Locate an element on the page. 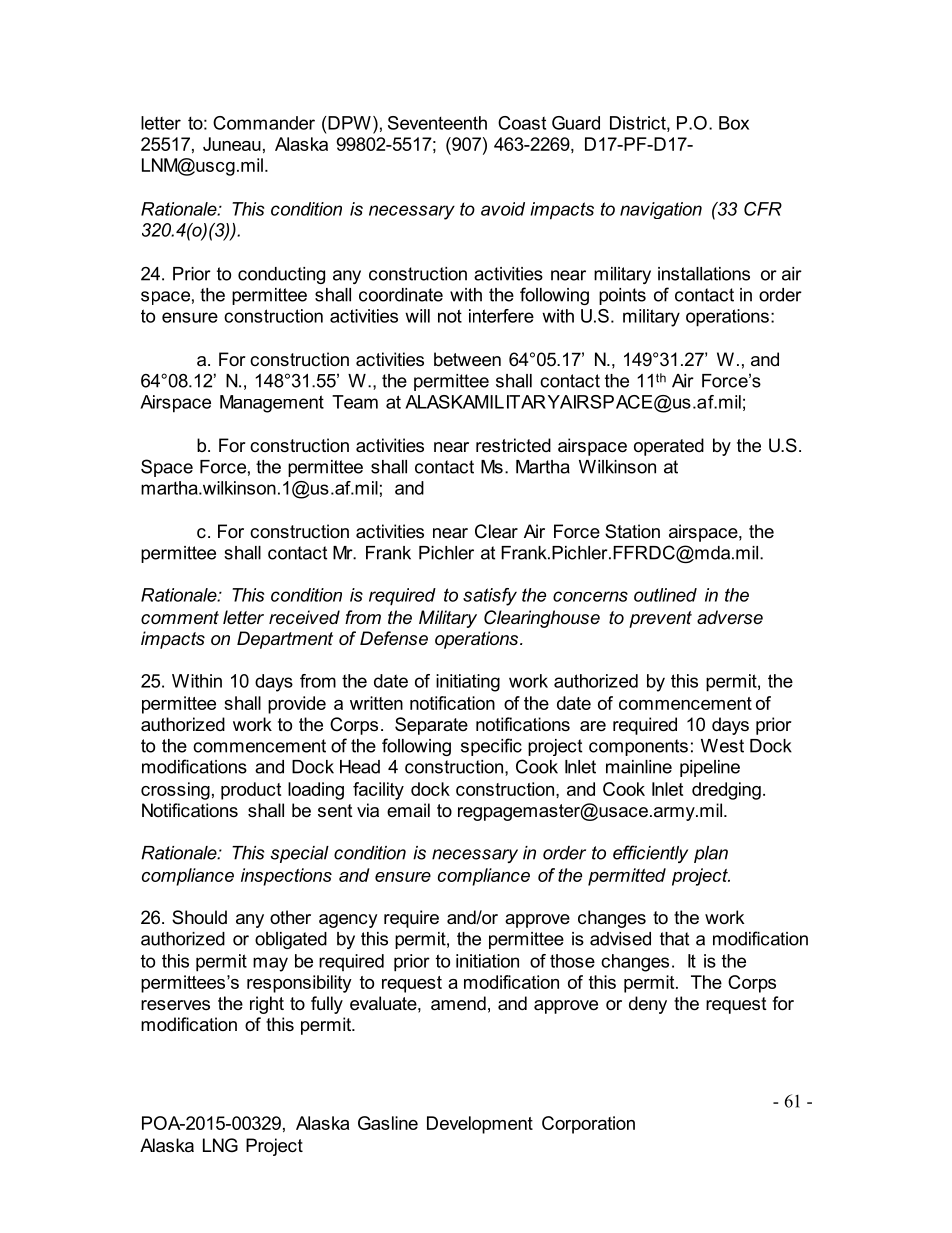 The image size is (952, 1233). operated is located at coordinates (669, 447).
